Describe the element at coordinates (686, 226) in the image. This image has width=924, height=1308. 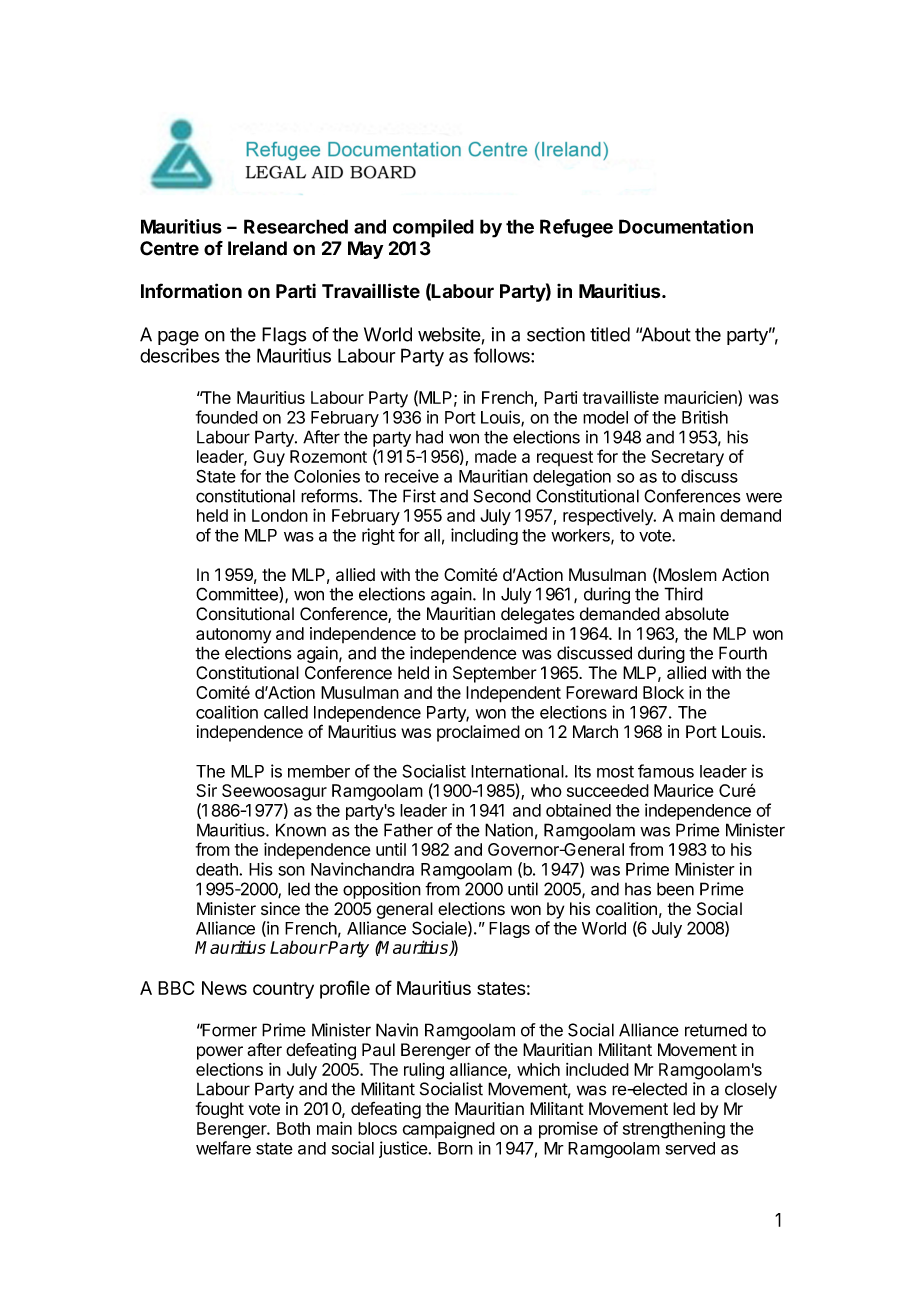
I see `Documentation` at that location.
